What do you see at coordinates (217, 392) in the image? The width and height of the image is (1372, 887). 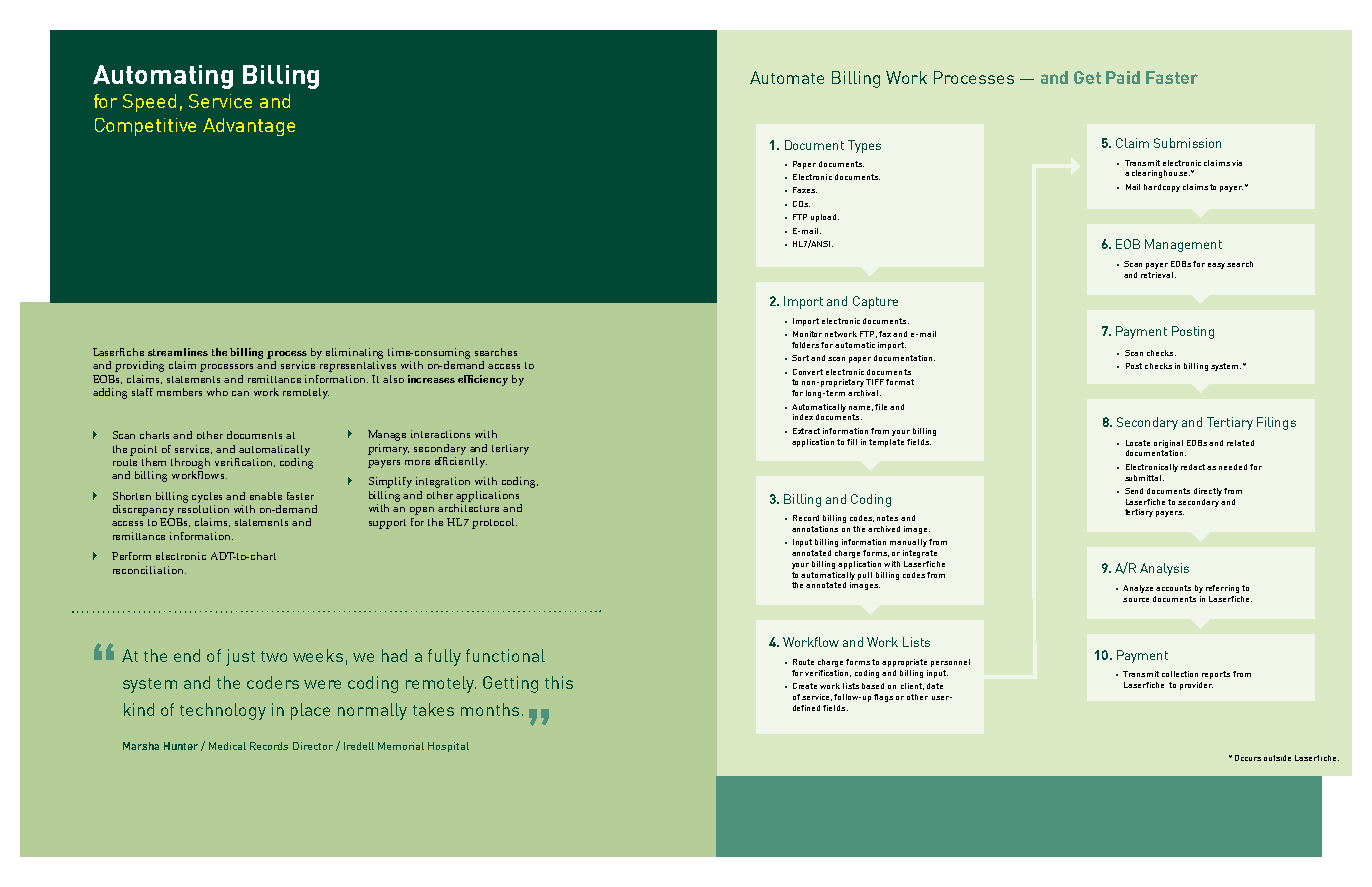 I see `who` at bounding box center [217, 392].
